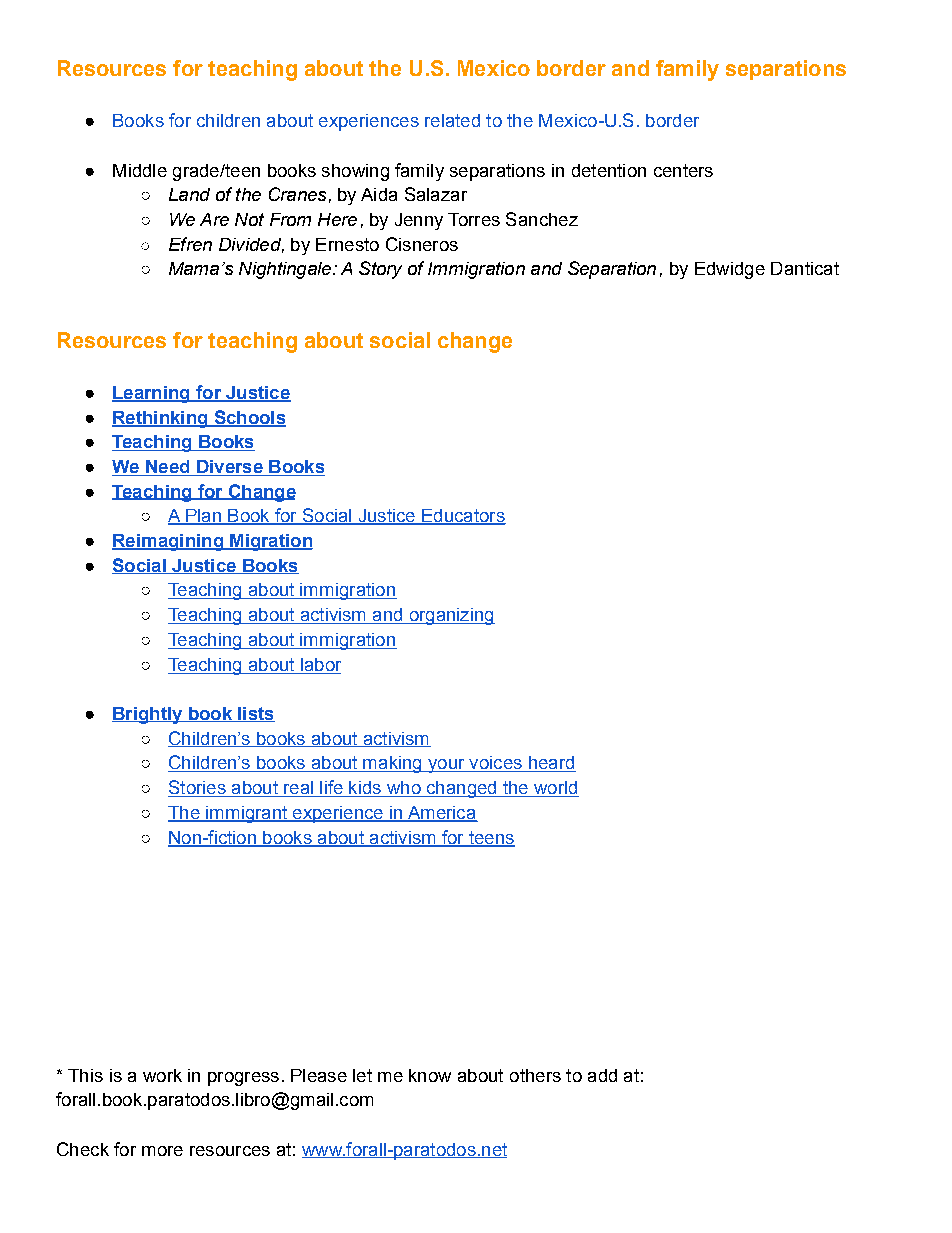 The width and height of the screenshot is (952, 1233). I want to click on more, so click(162, 1151).
